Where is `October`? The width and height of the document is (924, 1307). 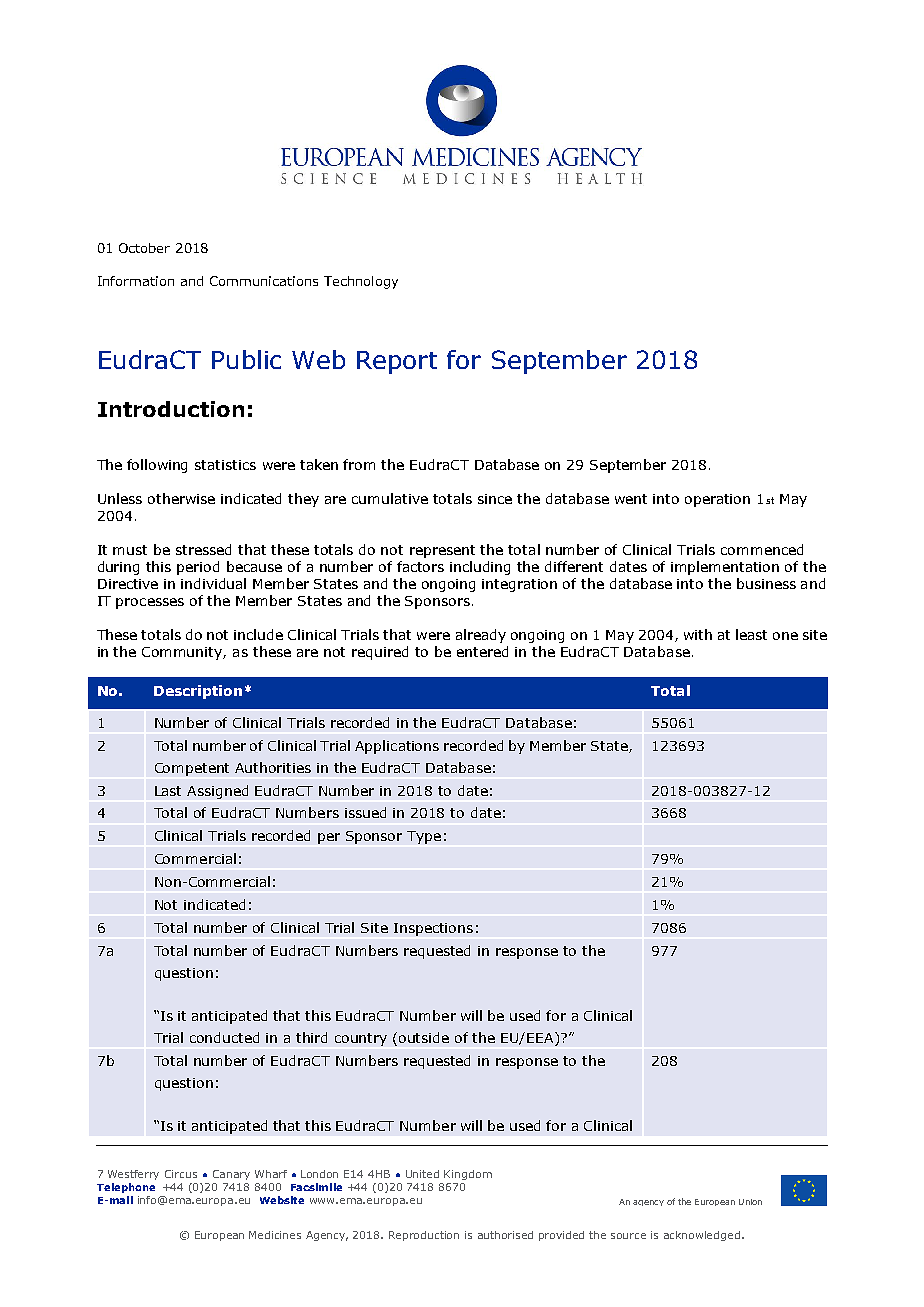
October is located at coordinates (144, 248).
